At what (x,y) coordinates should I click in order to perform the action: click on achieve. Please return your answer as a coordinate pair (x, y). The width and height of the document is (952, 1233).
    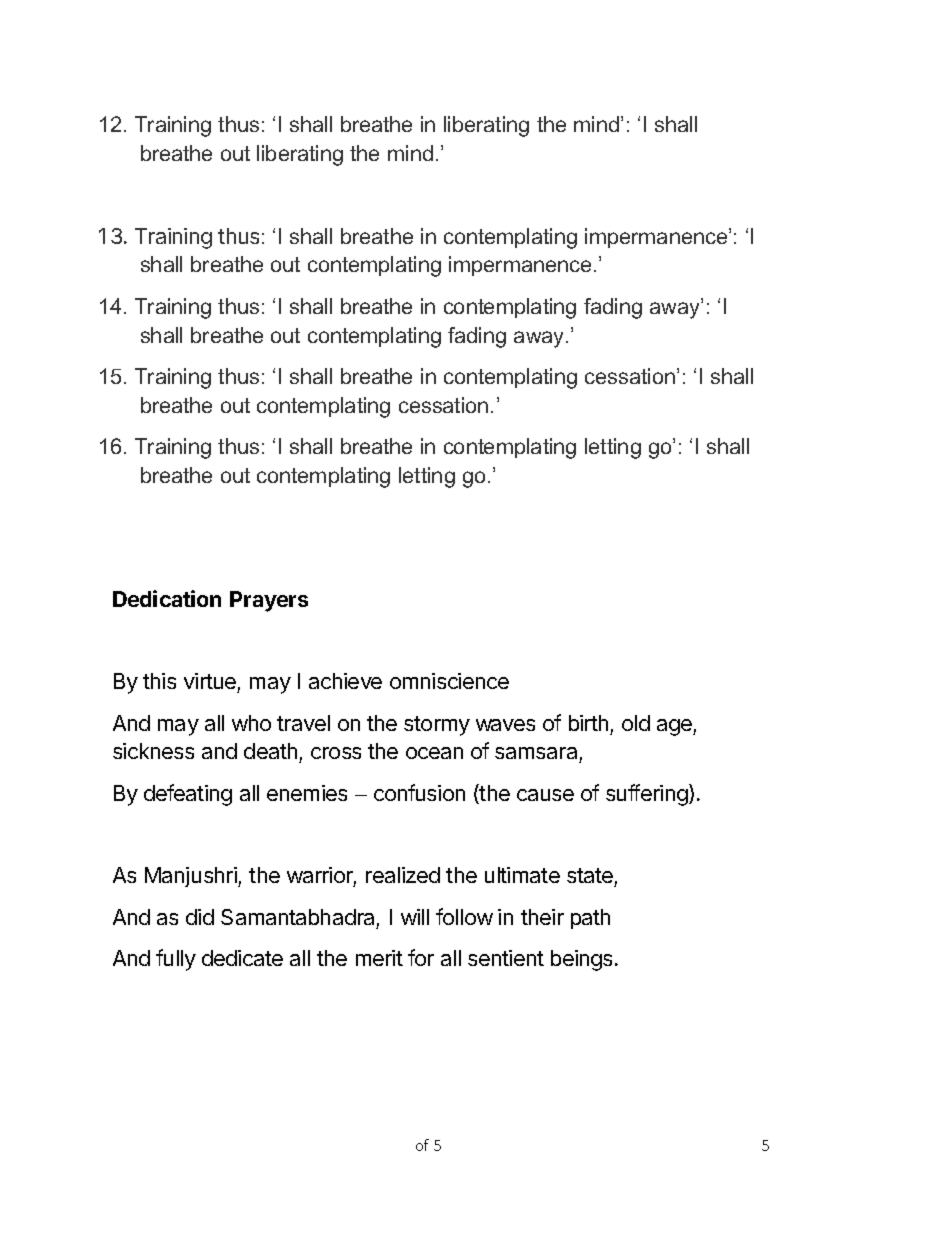
    Looking at the image, I should click on (345, 681).
